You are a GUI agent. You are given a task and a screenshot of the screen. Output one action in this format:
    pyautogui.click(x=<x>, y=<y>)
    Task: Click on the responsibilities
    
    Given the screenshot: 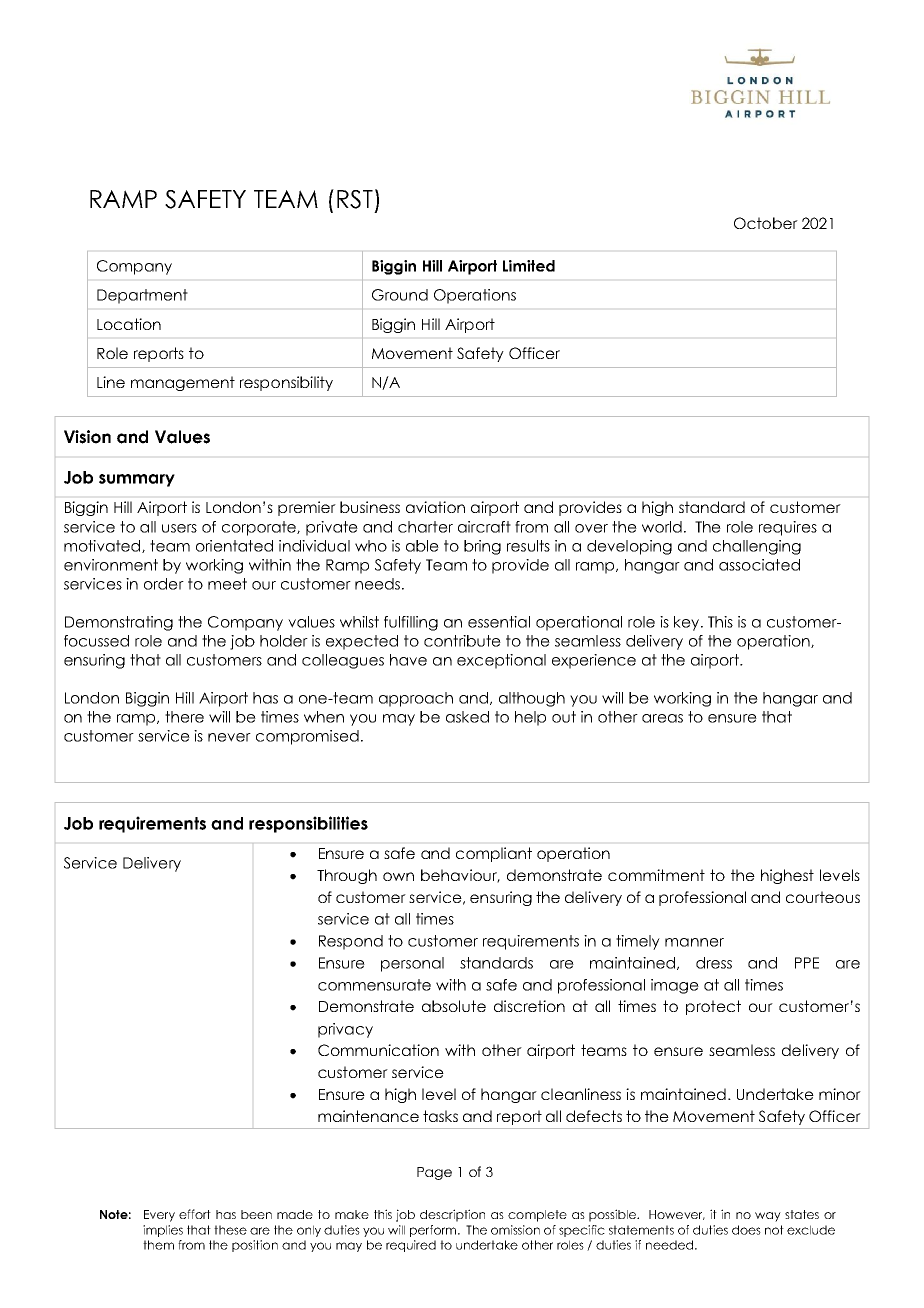 What is the action you would take?
    pyautogui.click(x=308, y=824)
